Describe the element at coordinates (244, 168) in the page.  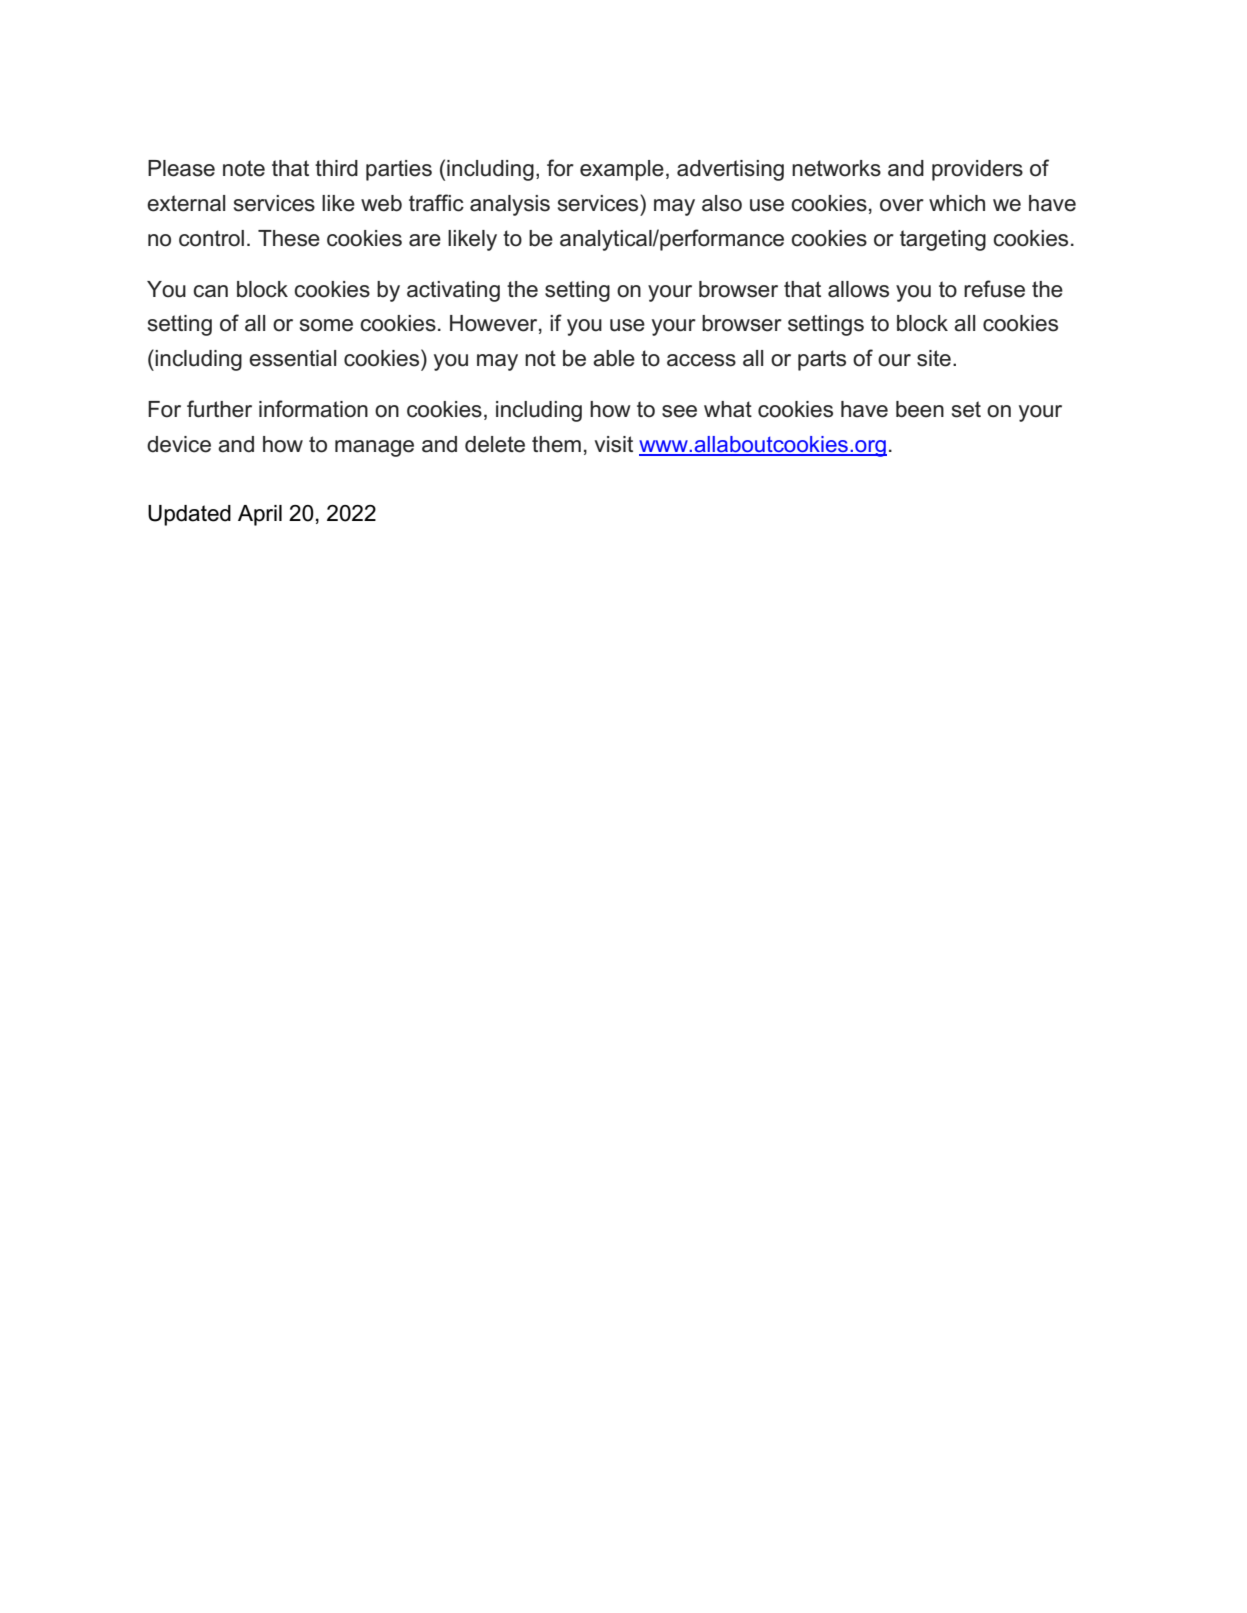
I see `note` at that location.
